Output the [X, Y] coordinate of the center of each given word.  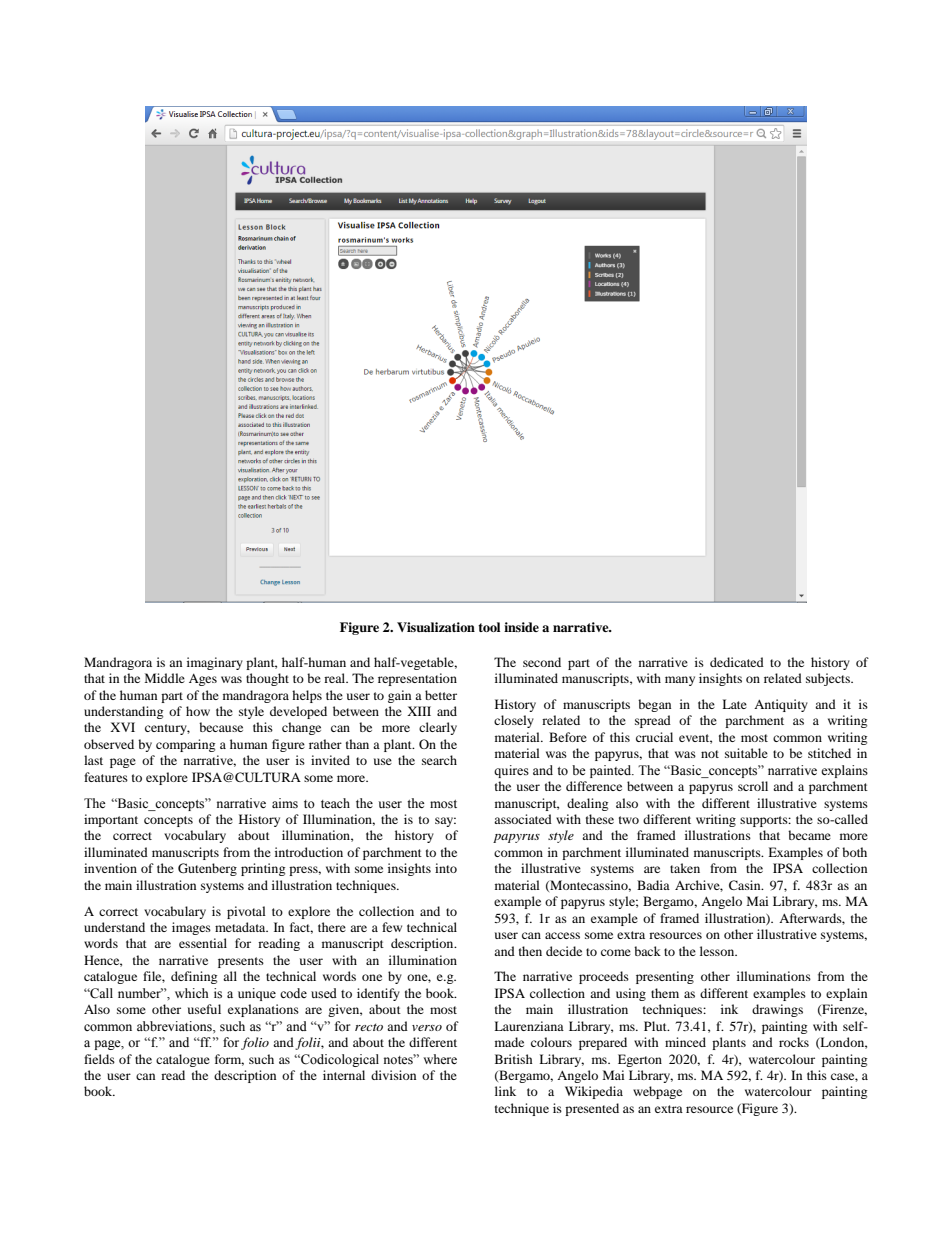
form [229, 1060]
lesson [718, 951]
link [505, 1091]
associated [523, 819]
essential [203, 943]
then [530, 951]
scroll [753, 786]
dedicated [737, 662]
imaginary [215, 663]
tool [489, 627]
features [106, 777]
